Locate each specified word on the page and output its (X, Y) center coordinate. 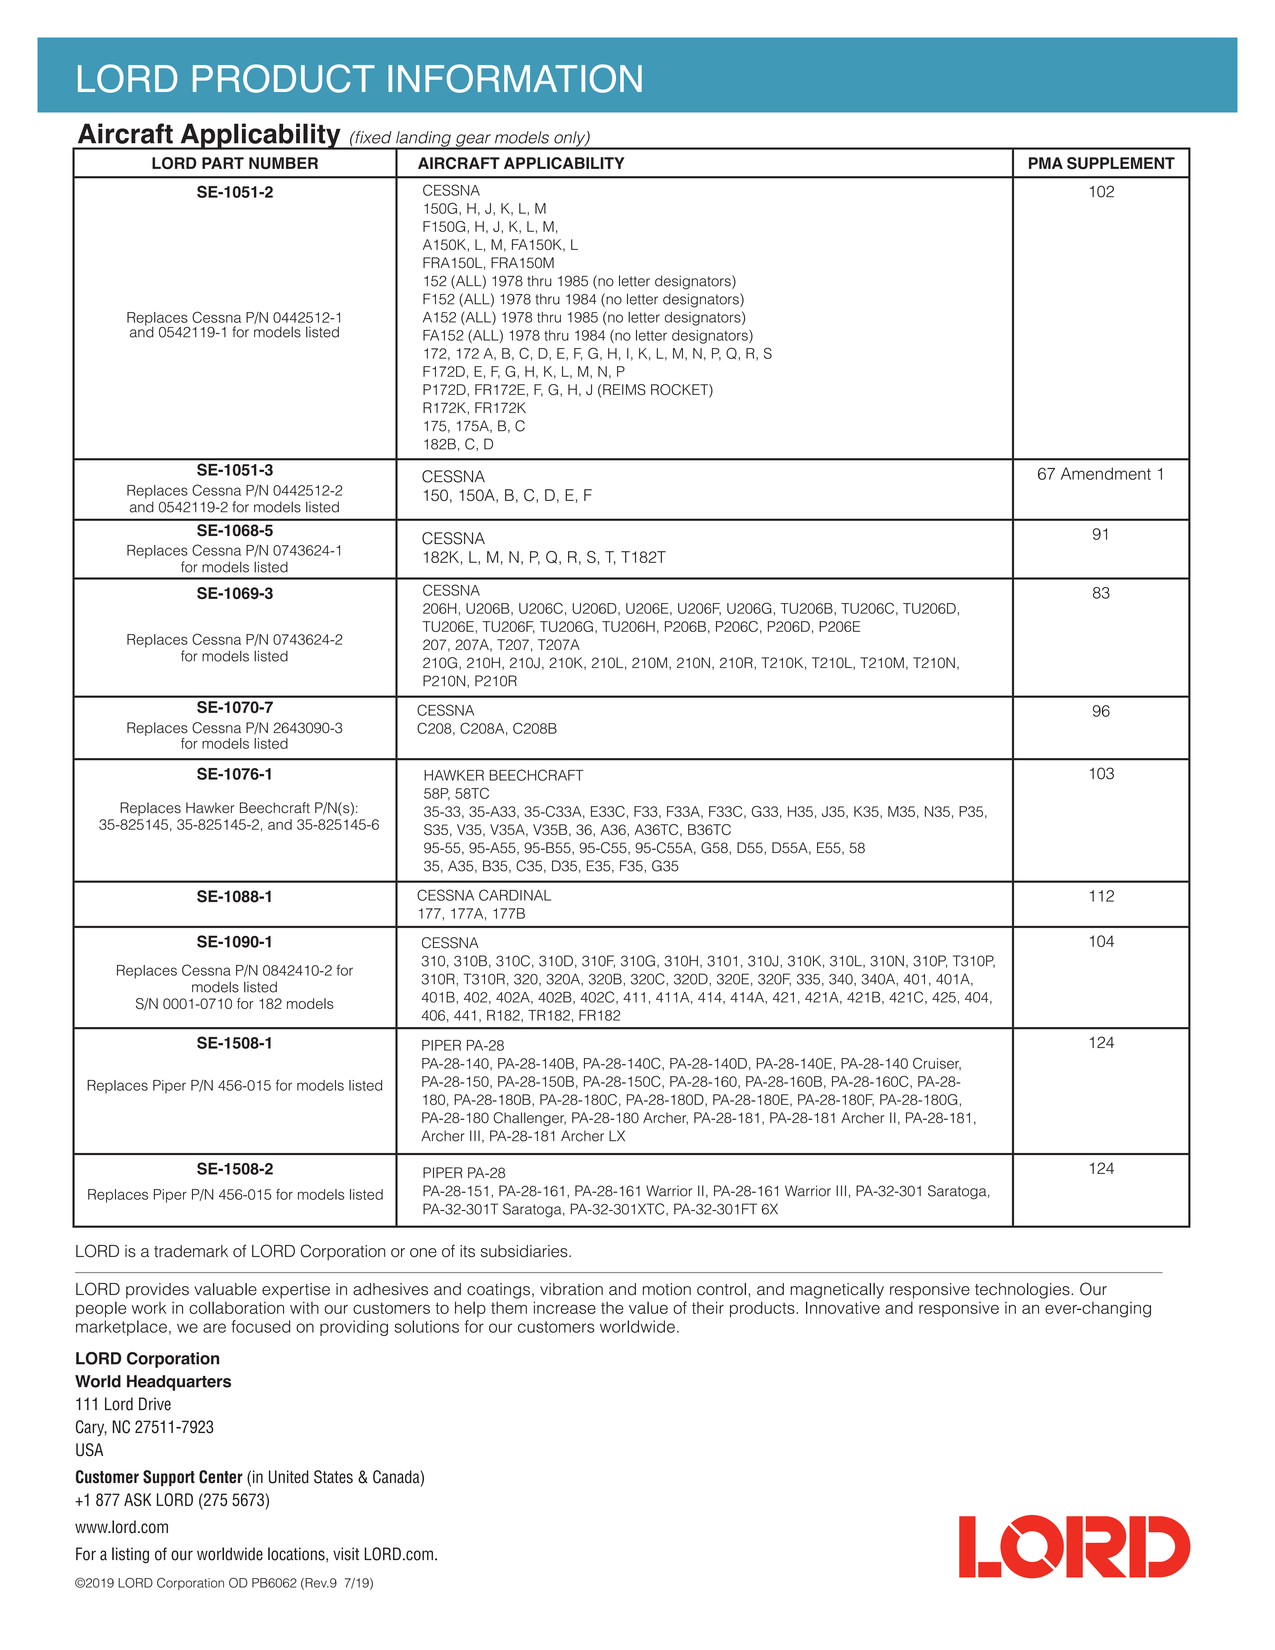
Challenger (529, 1119)
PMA (1046, 163)
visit (346, 1554)
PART (223, 163)
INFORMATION (515, 78)
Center (221, 1477)
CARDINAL (515, 895)
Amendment (1106, 473)
